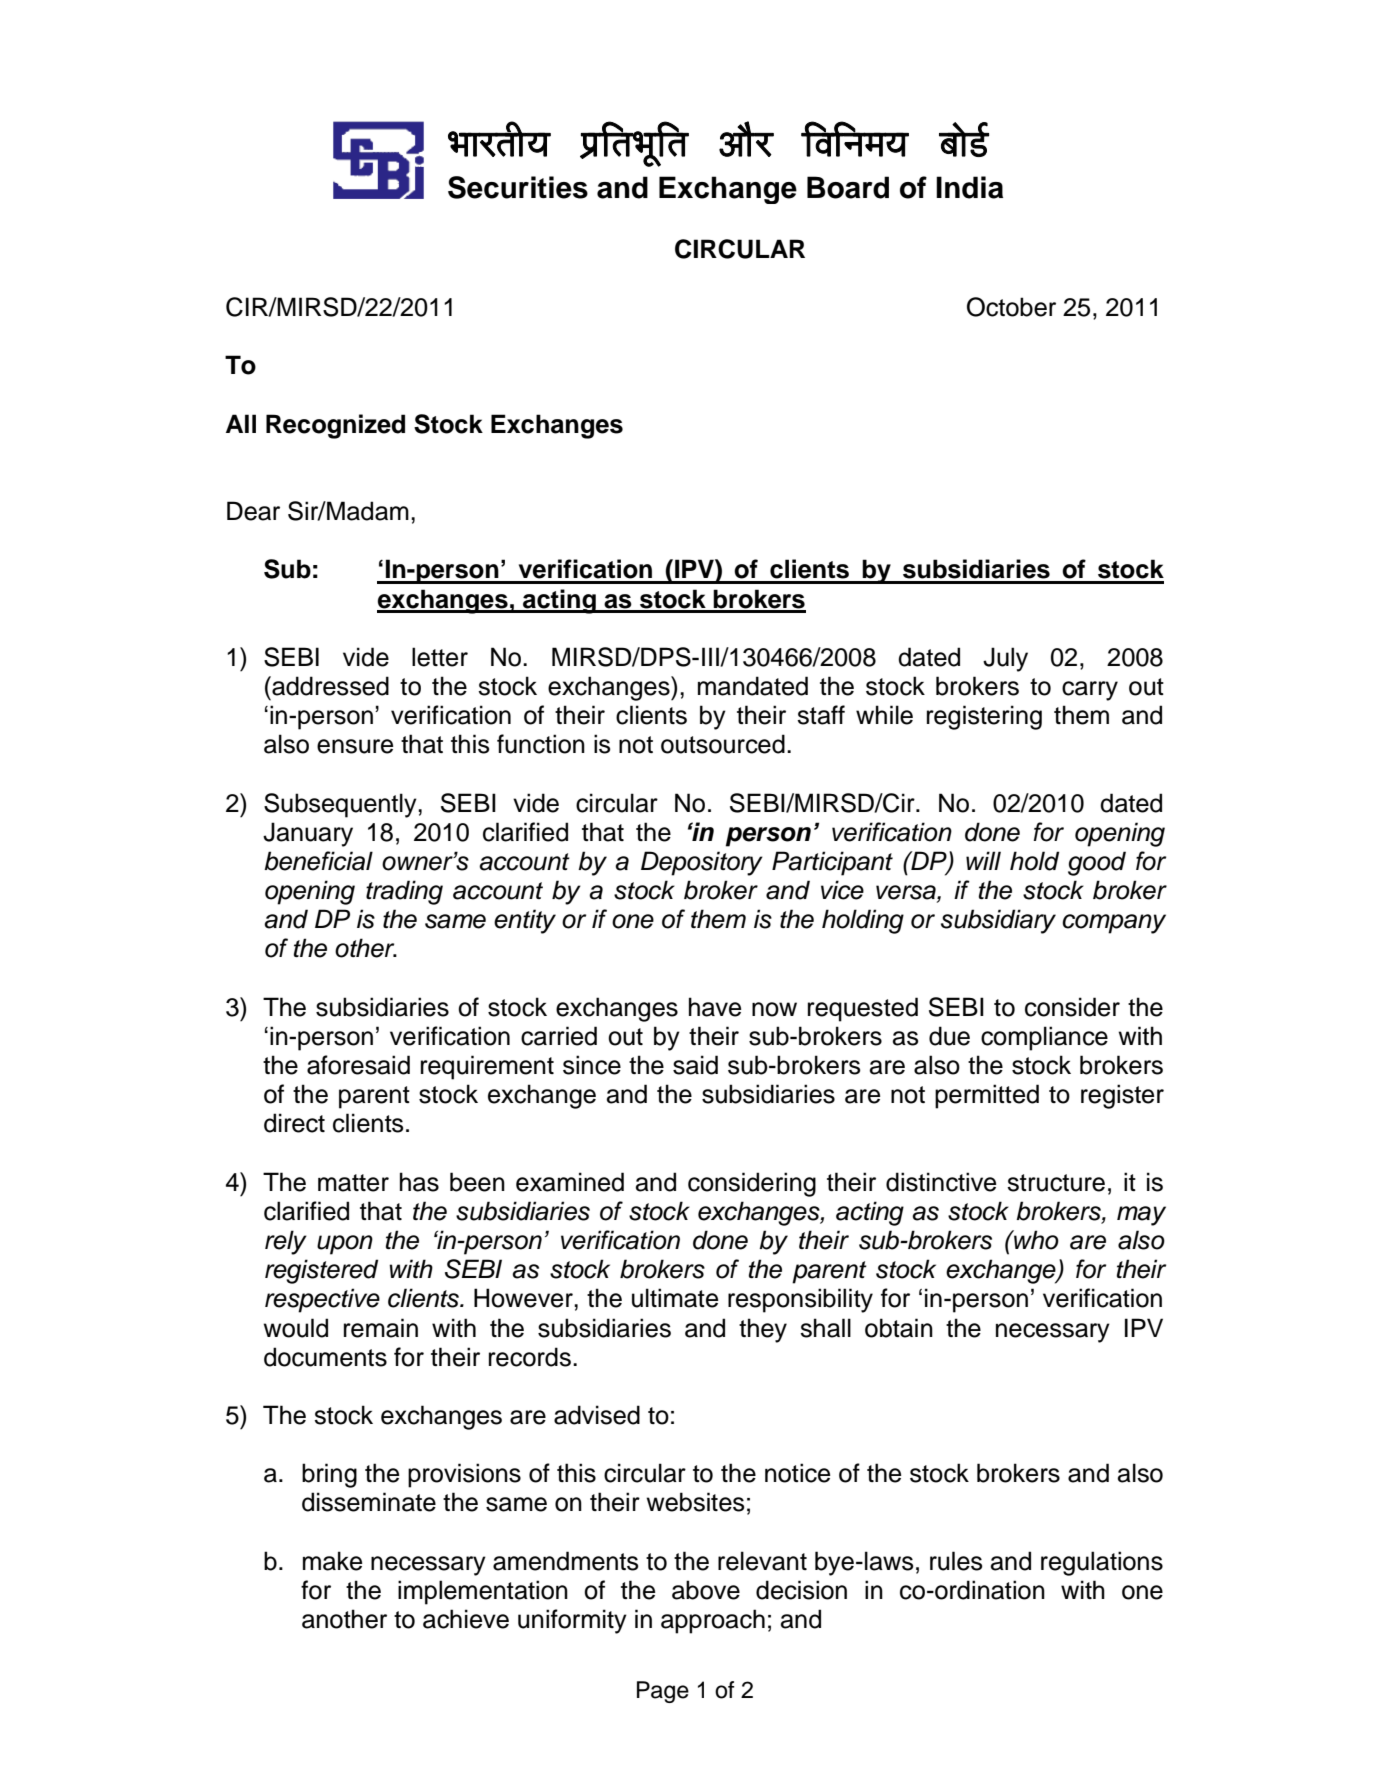  What do you see at coordinates (404, 892) in the screenshot?
I see `trading` at bounding box center [404, 892].
